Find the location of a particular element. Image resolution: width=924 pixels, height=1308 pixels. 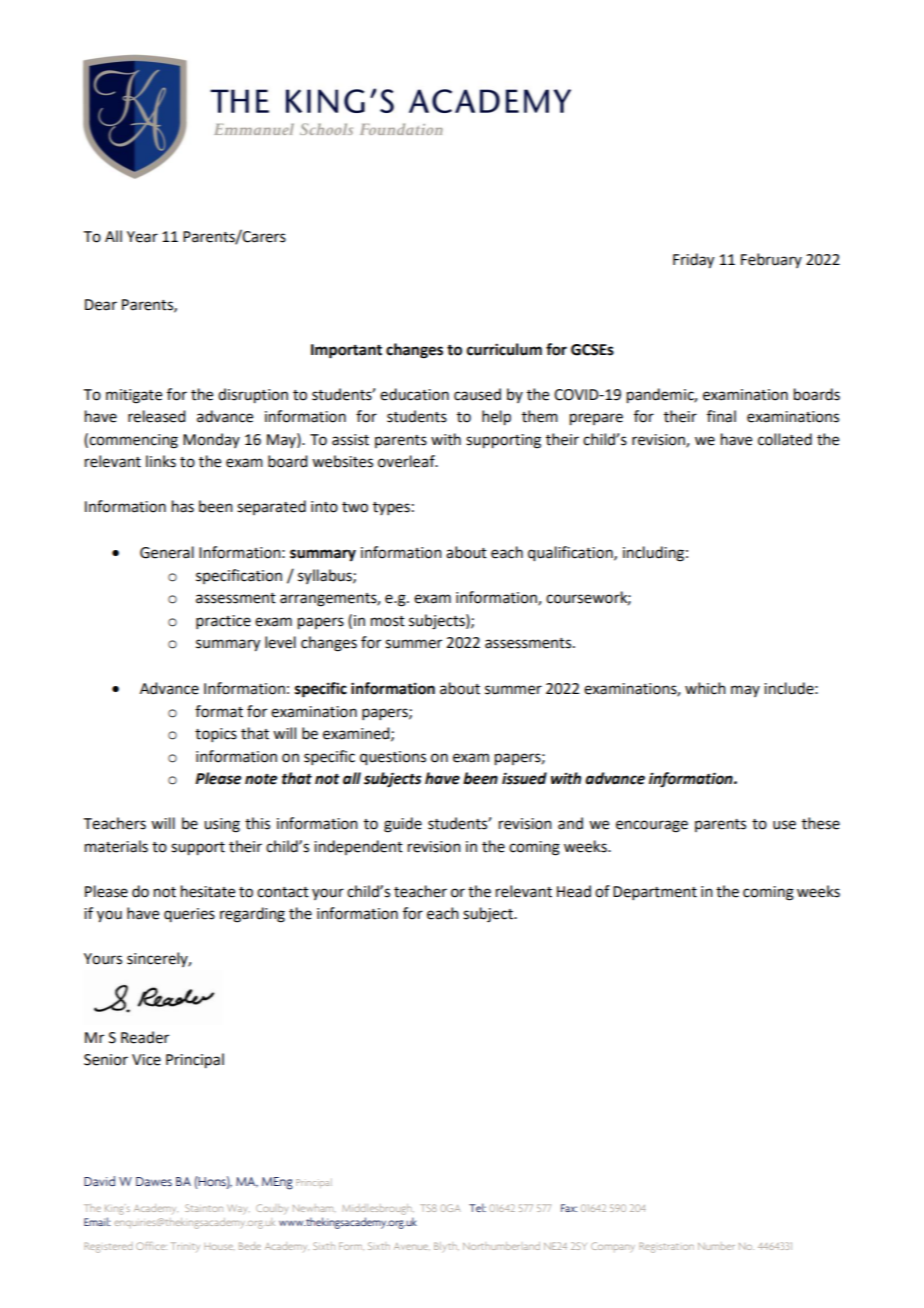

Reader is located at coordinates (145, 1037).
